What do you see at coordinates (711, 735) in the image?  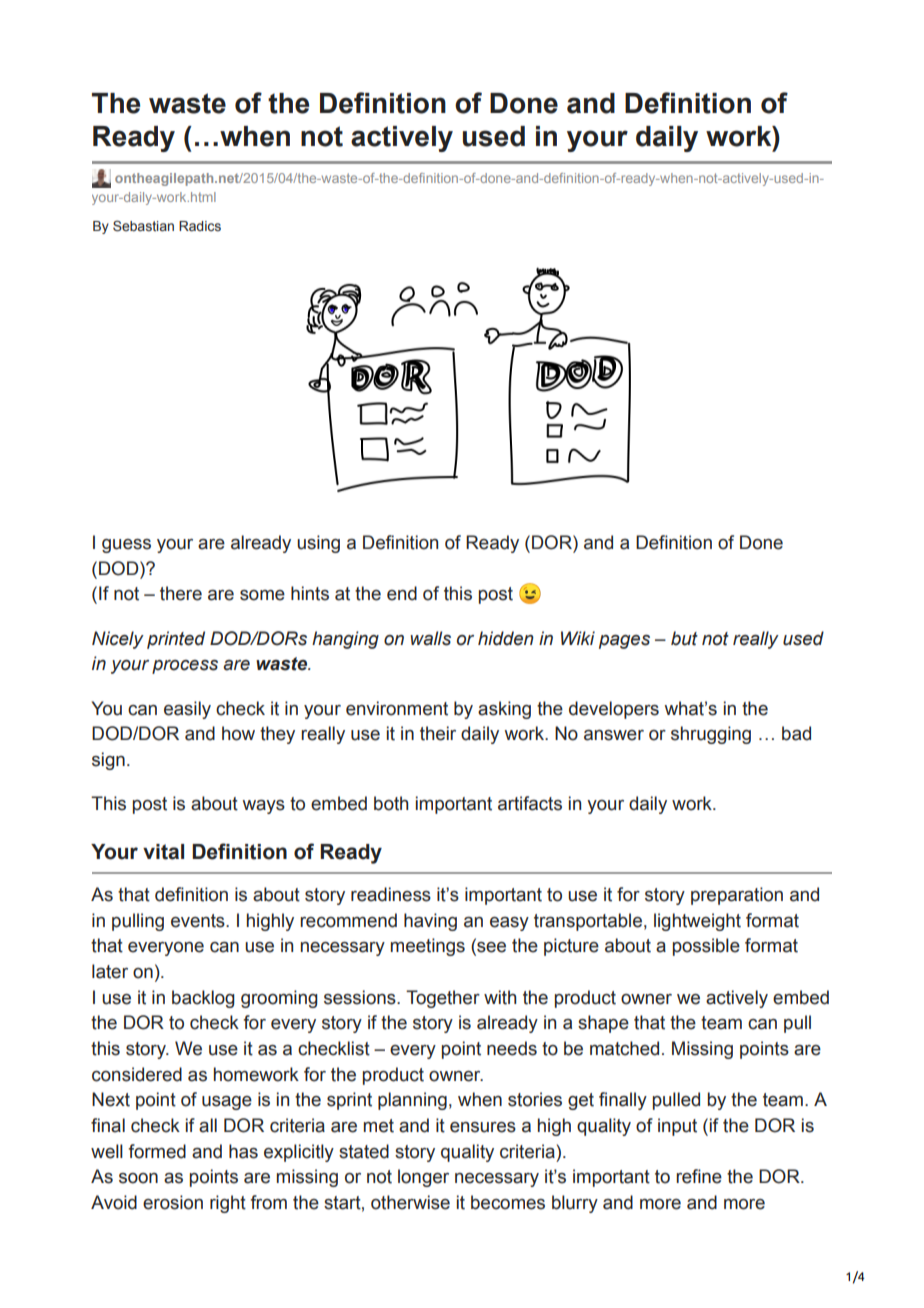 I see `shrugging` at bounding box center [711, 735].
